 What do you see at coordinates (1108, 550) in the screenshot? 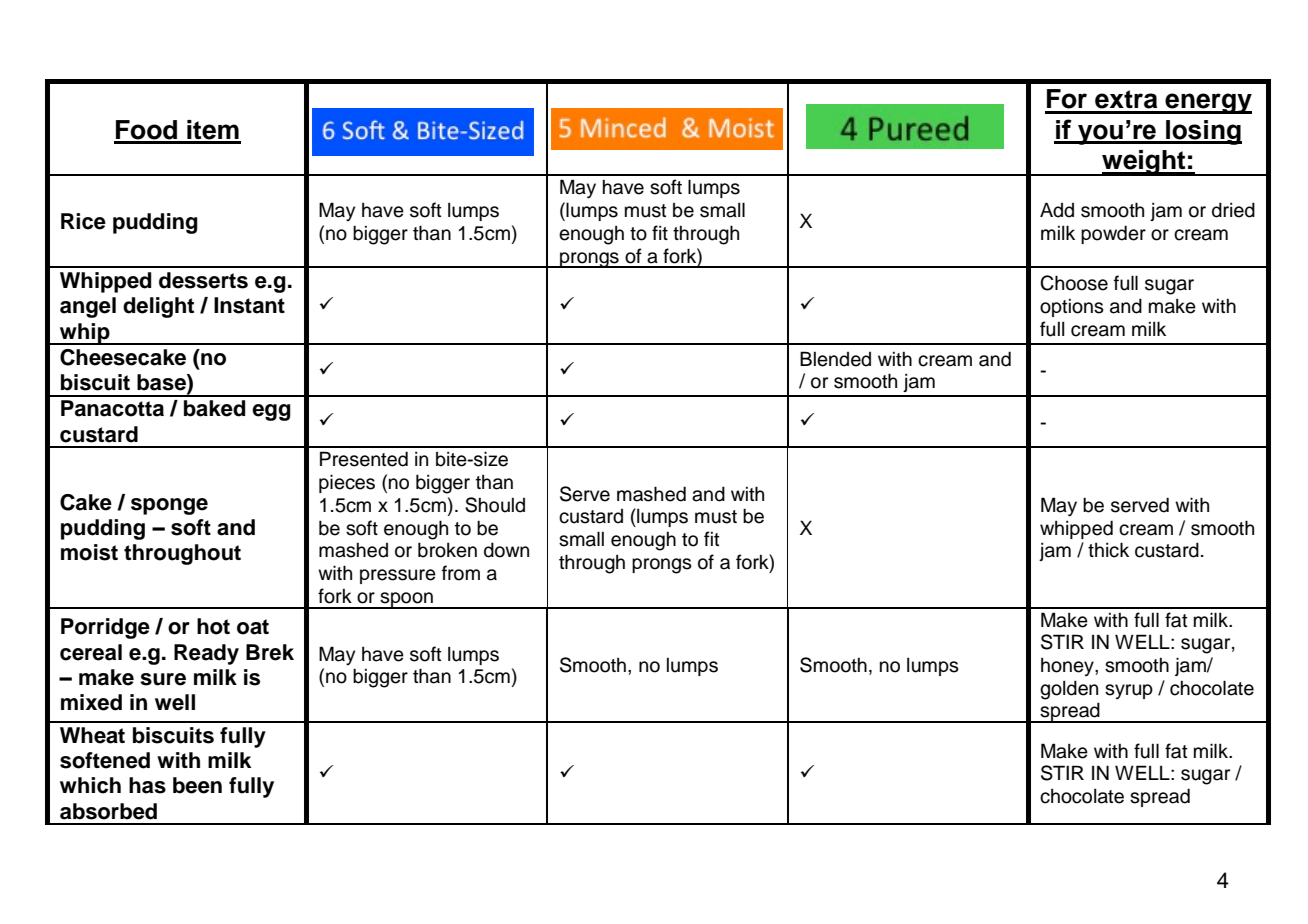
I see `thick` at bounding box center [1108, 550].
